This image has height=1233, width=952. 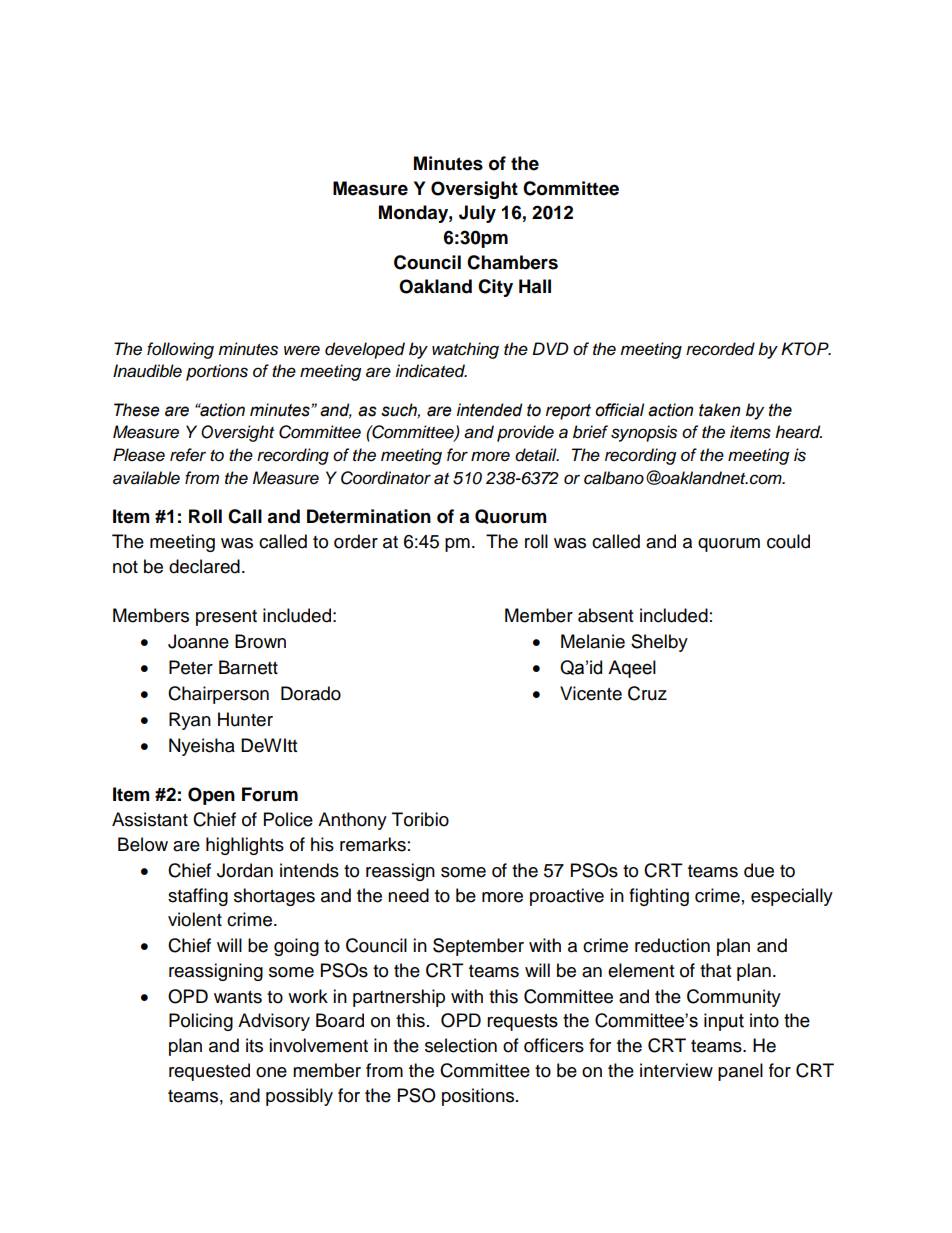 What do you see at coordinates (180, 350) in the image?
I see `following` at bounding box center [180, 350].
